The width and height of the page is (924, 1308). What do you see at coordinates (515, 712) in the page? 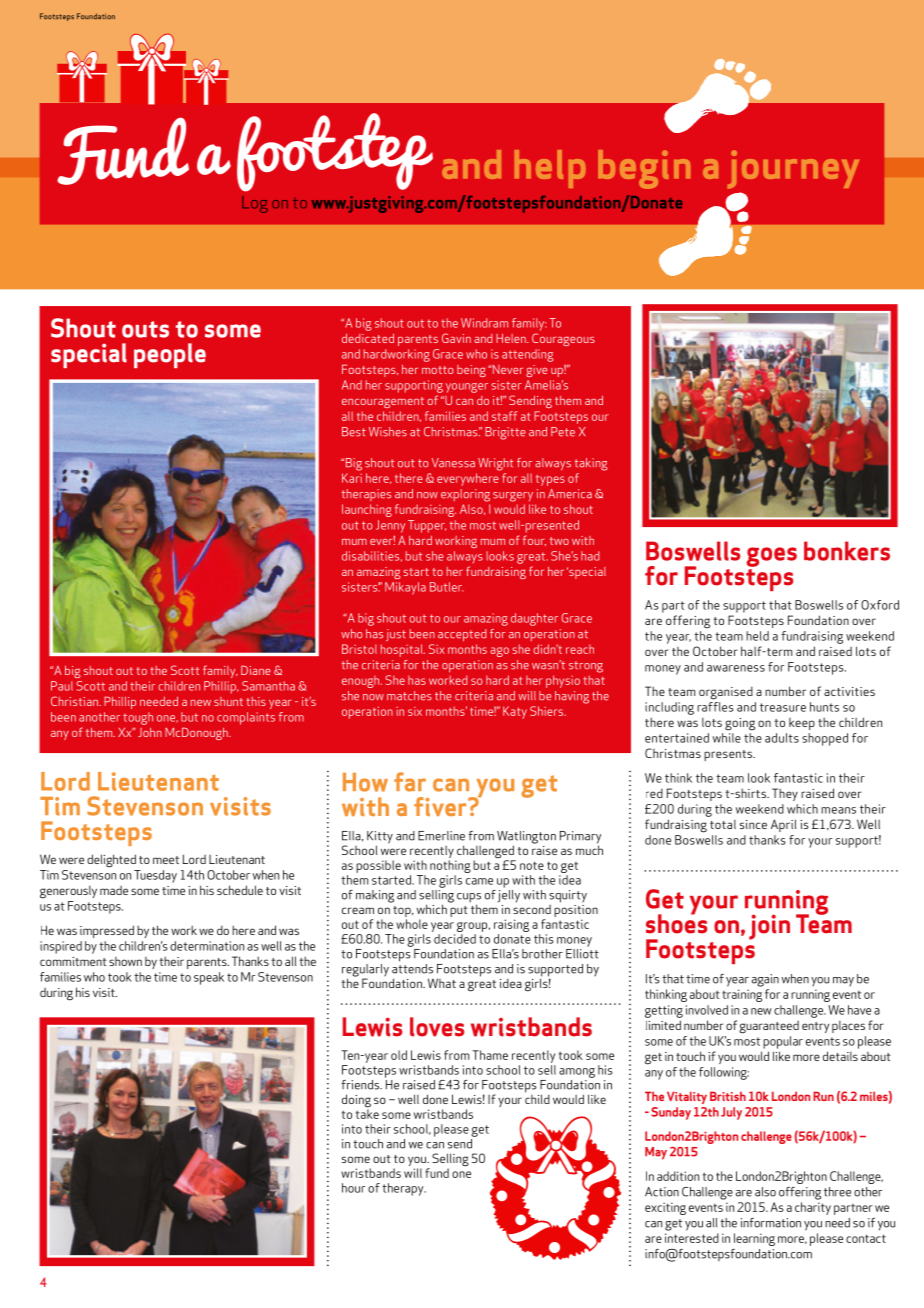
I see `Katy` at bounding box center [515, 712].
